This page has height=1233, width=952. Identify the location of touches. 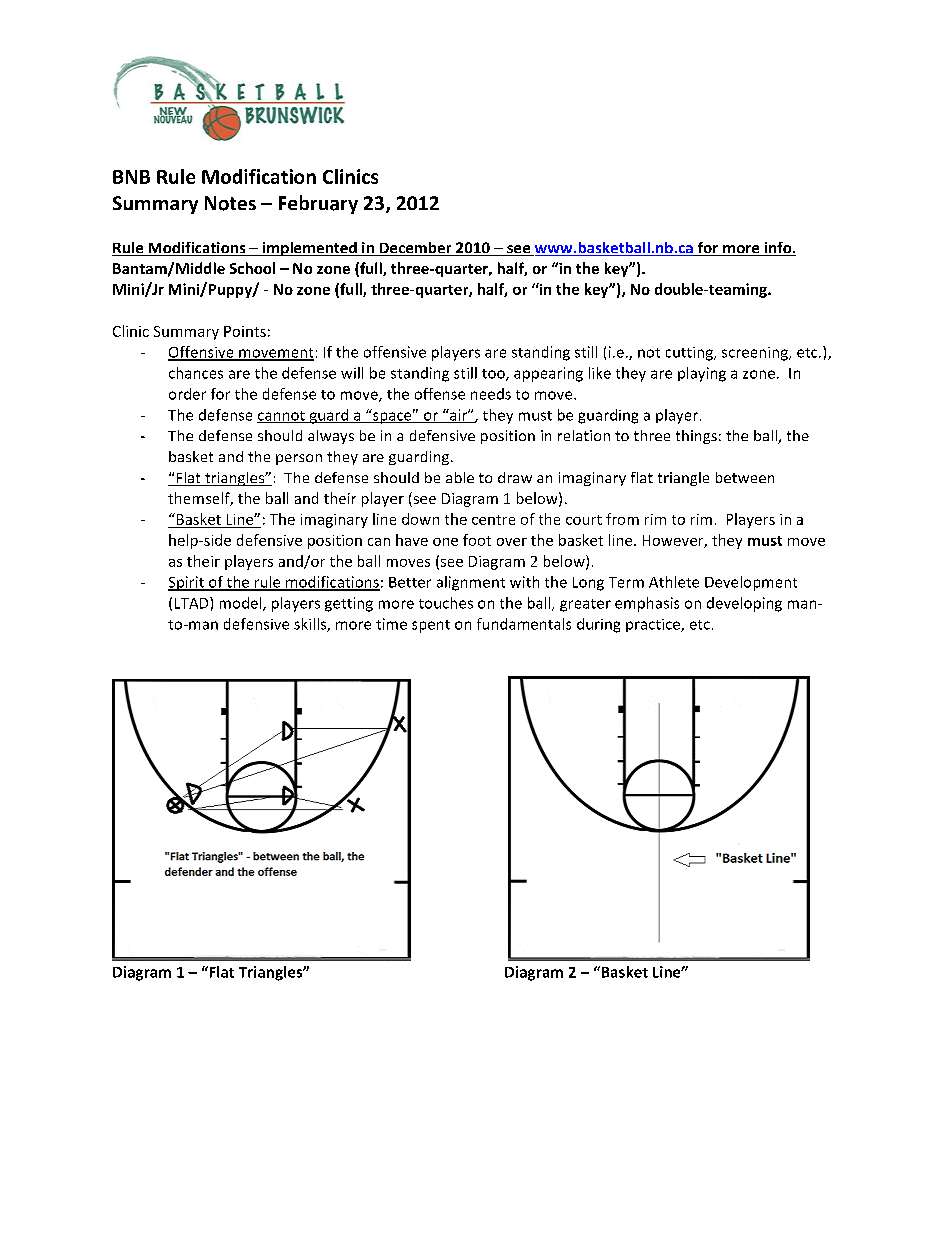
(446, 603).
